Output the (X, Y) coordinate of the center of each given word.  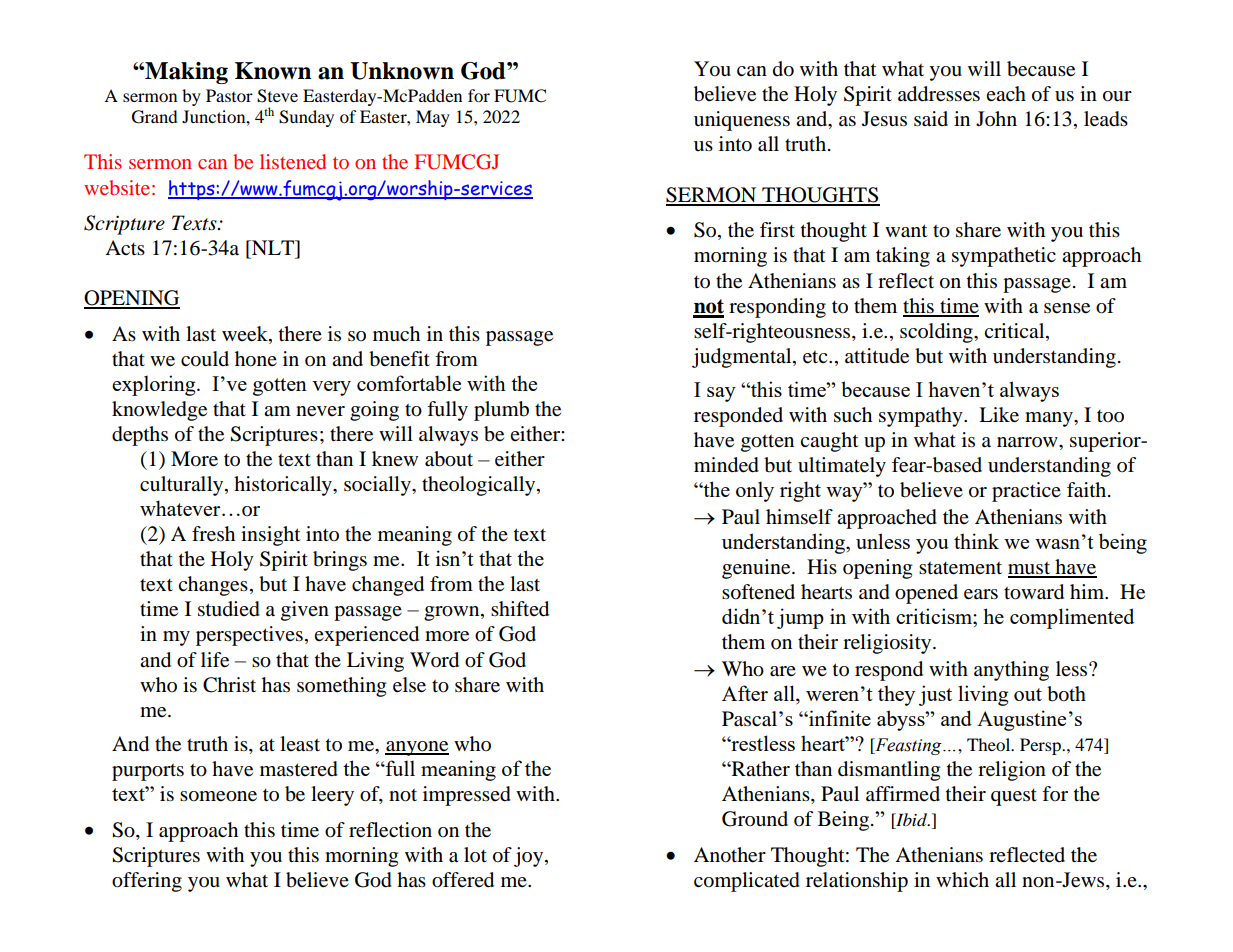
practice (1026, 492)
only (755, 491)
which (962, 879)
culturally (183, 486)
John (996, 119)
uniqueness (742, 121)
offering (147, 882)
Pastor (229, 95)
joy (530, 857)
